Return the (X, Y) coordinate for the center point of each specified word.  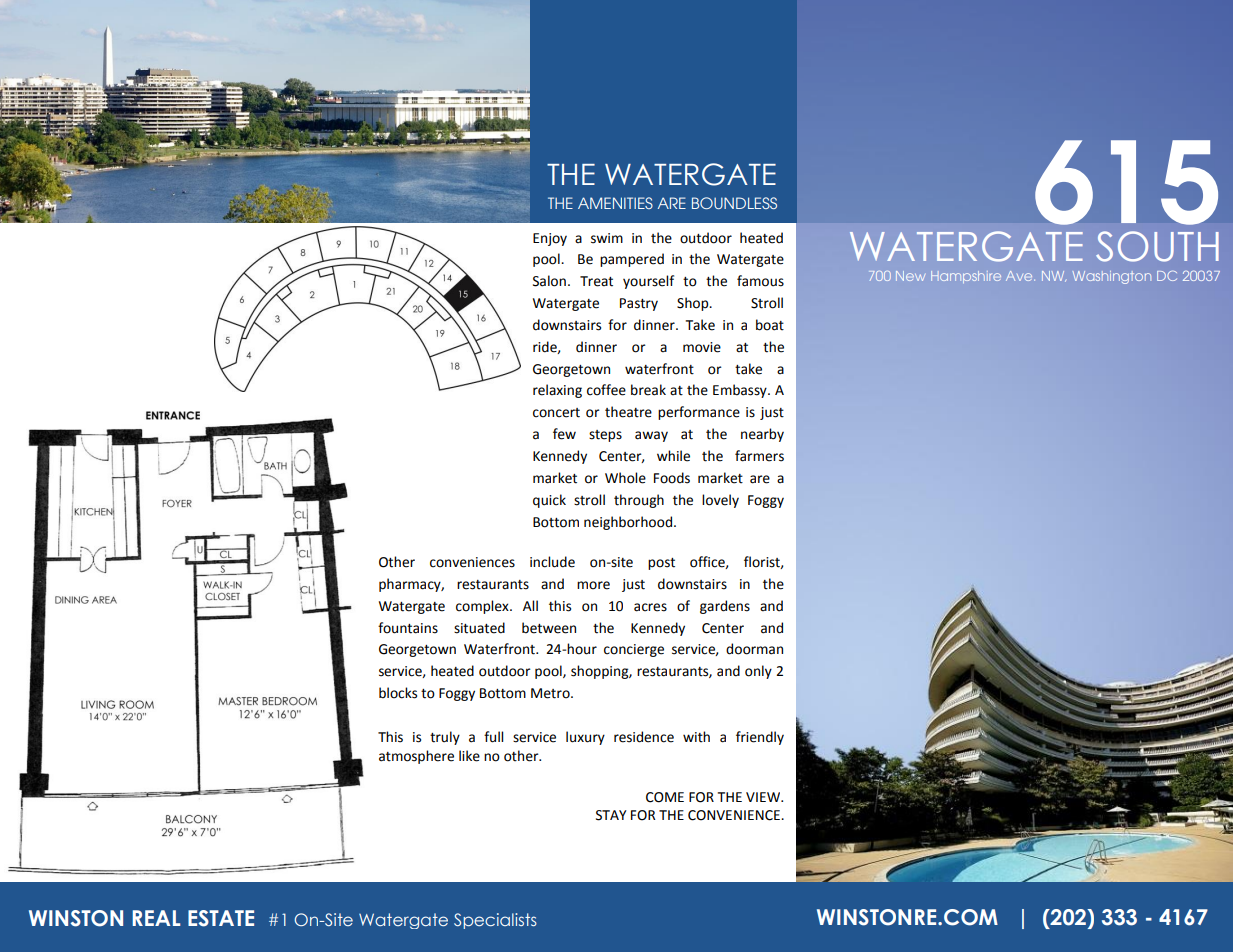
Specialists (495, 921)
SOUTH (1157, 246)
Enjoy (550, 239)
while (673, 456)
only (758, 672)
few (564, 434)
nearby (762, 435)
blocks (398, 693)
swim (607, 238)
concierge (634, 650)
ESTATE (221, 918)
